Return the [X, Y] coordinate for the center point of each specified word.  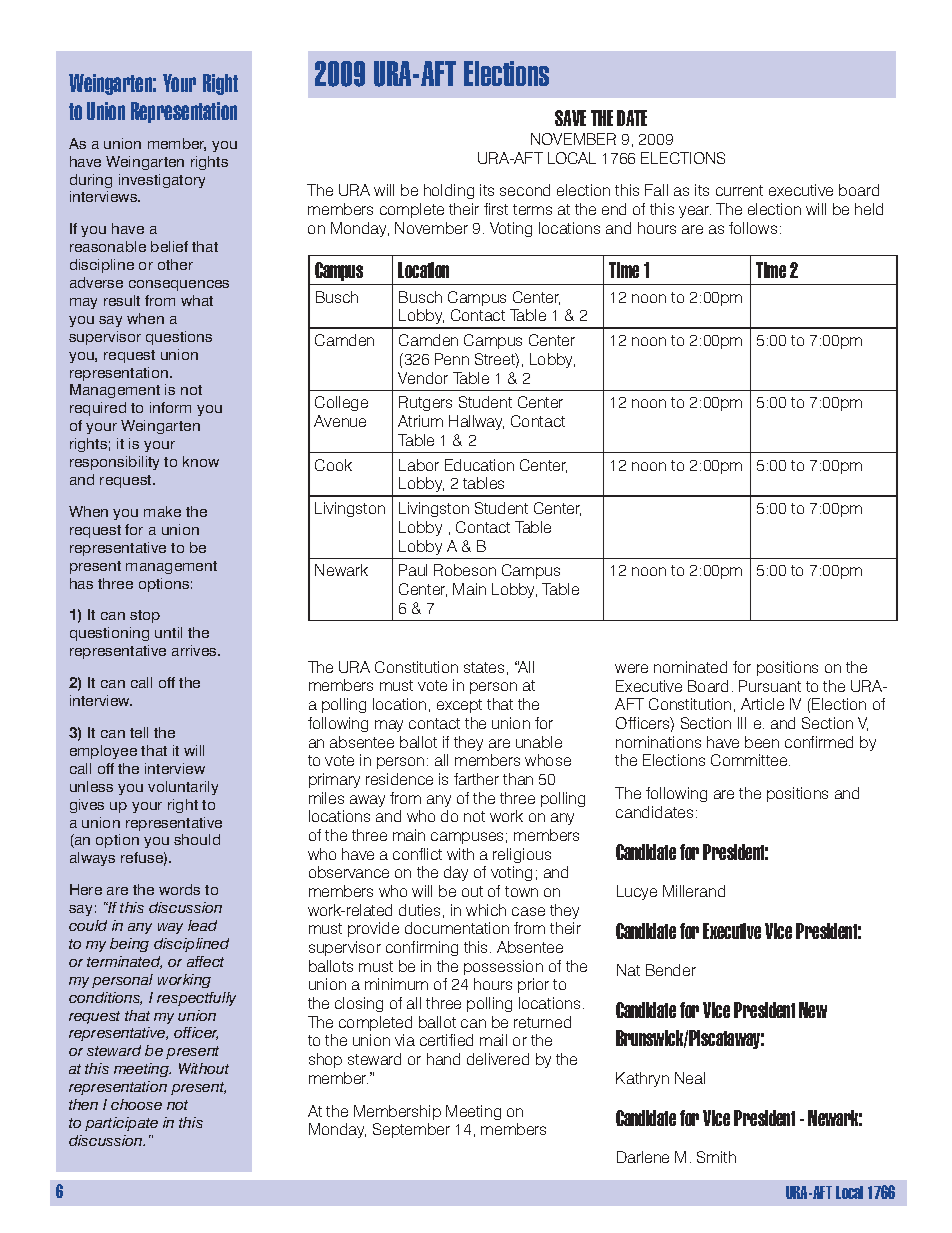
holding [449, 191]
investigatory [162, 181]
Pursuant [770, 686]
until [168, 632]
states [484, 667]
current [739, 190]
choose [136, 1104]
